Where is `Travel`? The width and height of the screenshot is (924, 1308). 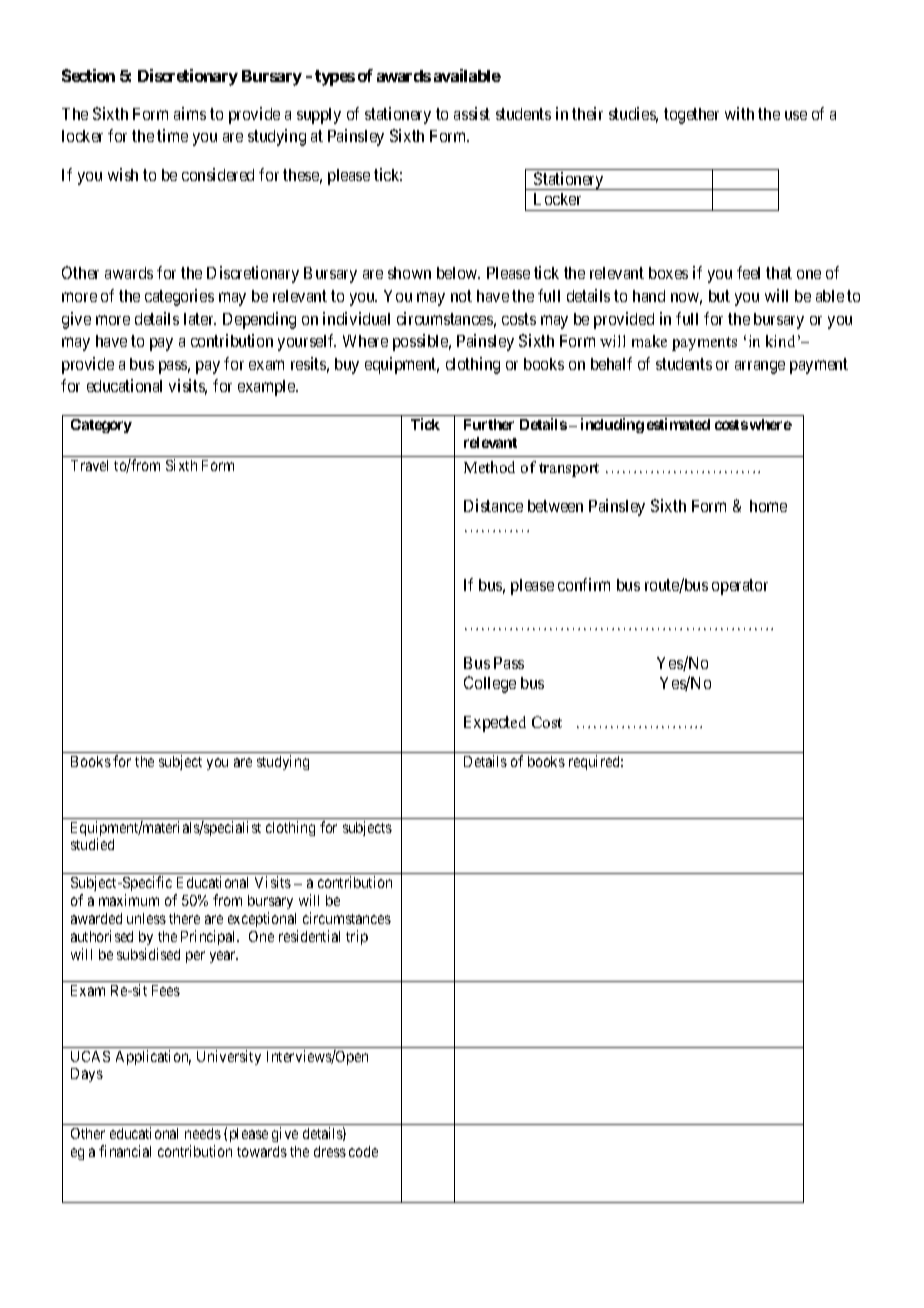 Travel is located at coordinates (89, 465).
